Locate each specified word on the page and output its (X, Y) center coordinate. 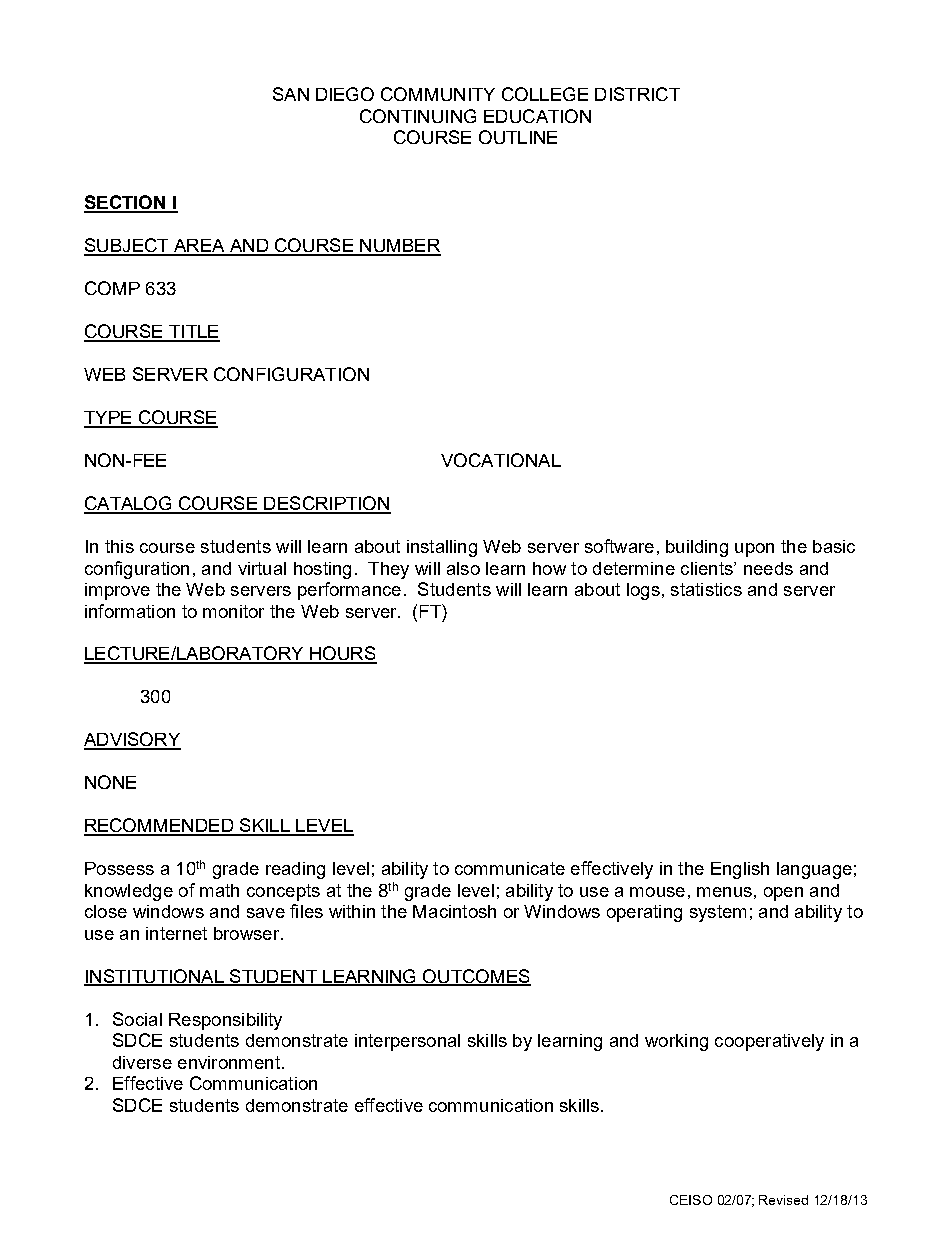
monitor (233, 611)
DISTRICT (637, 94)
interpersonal (407, 1042)
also (463, 568)
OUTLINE (518, 137)
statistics (706, 589)
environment (229, 1062)
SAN (291, 94)
